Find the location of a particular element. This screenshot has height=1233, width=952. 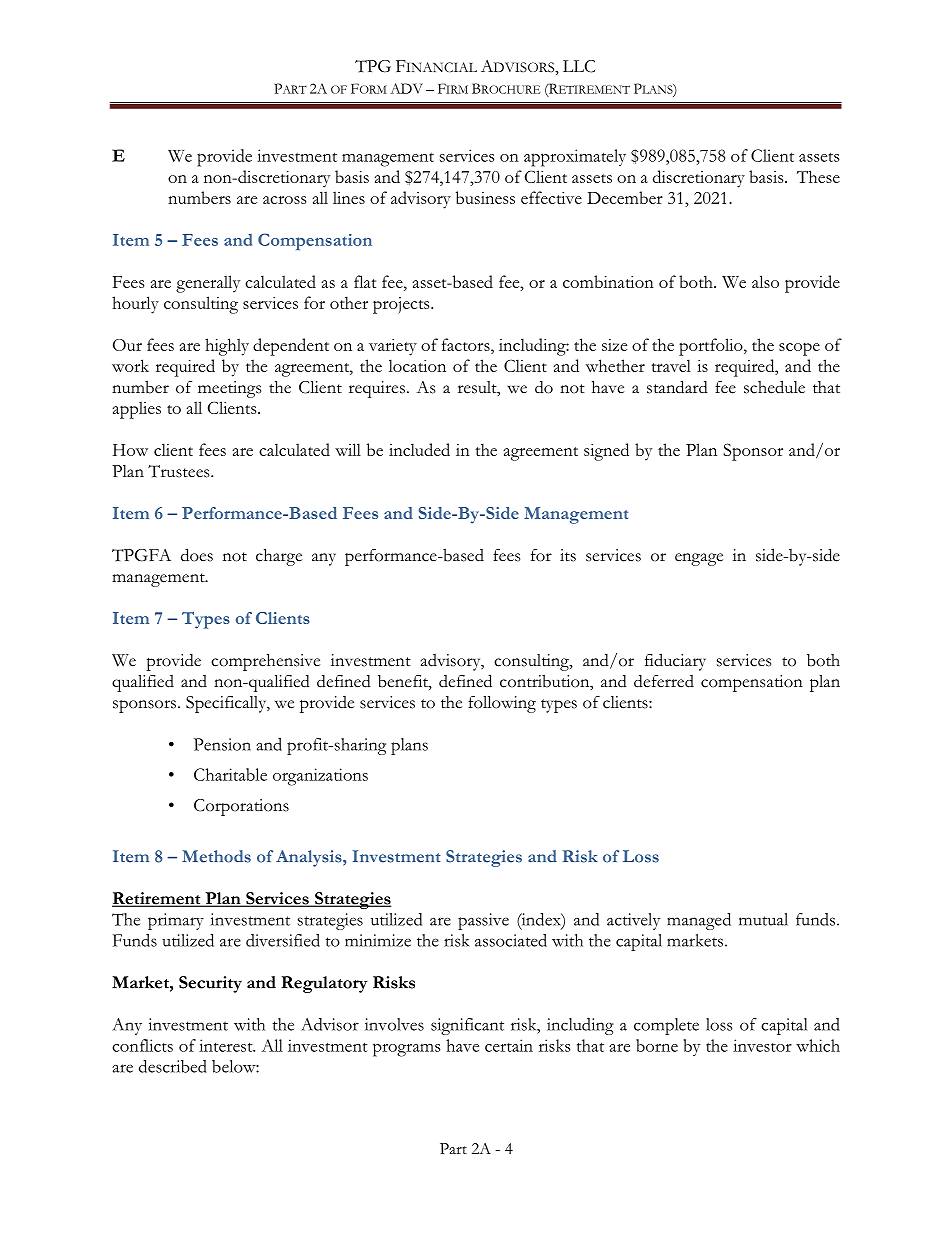

significant is located at coordinates (467, 1026).
